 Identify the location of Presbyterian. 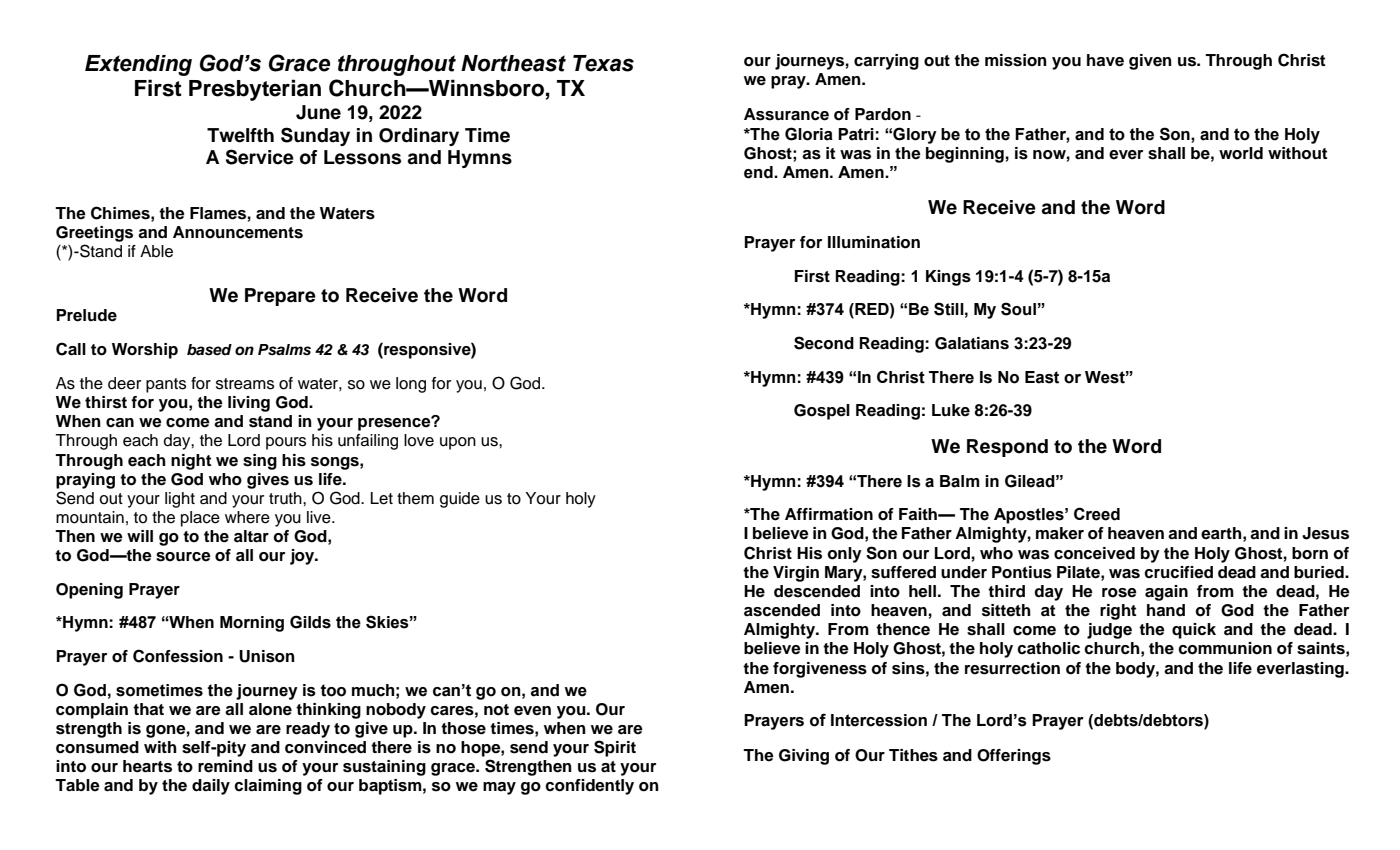
(255, 90).
